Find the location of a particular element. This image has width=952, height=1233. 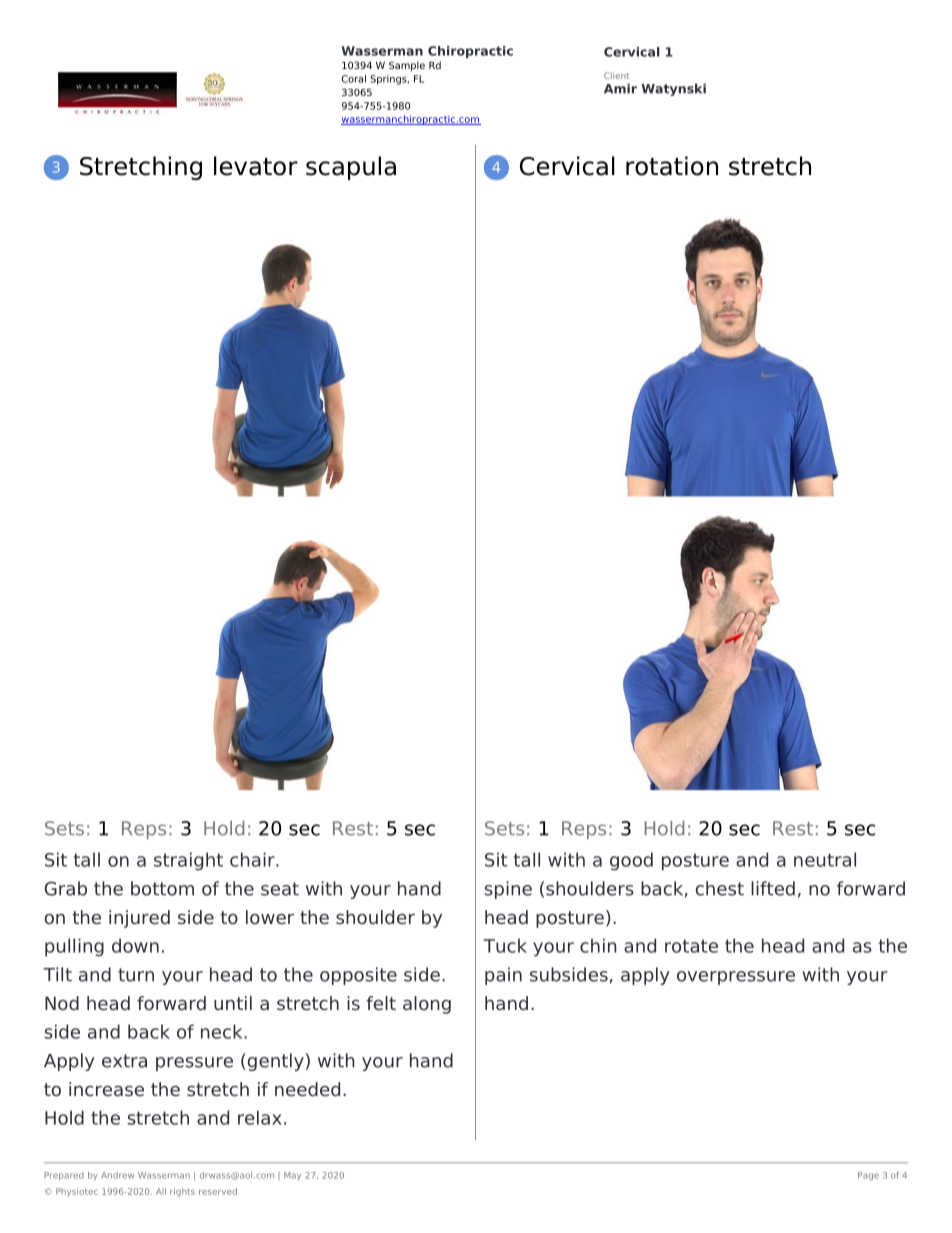

rotate is located at coordinates (691, 946).
